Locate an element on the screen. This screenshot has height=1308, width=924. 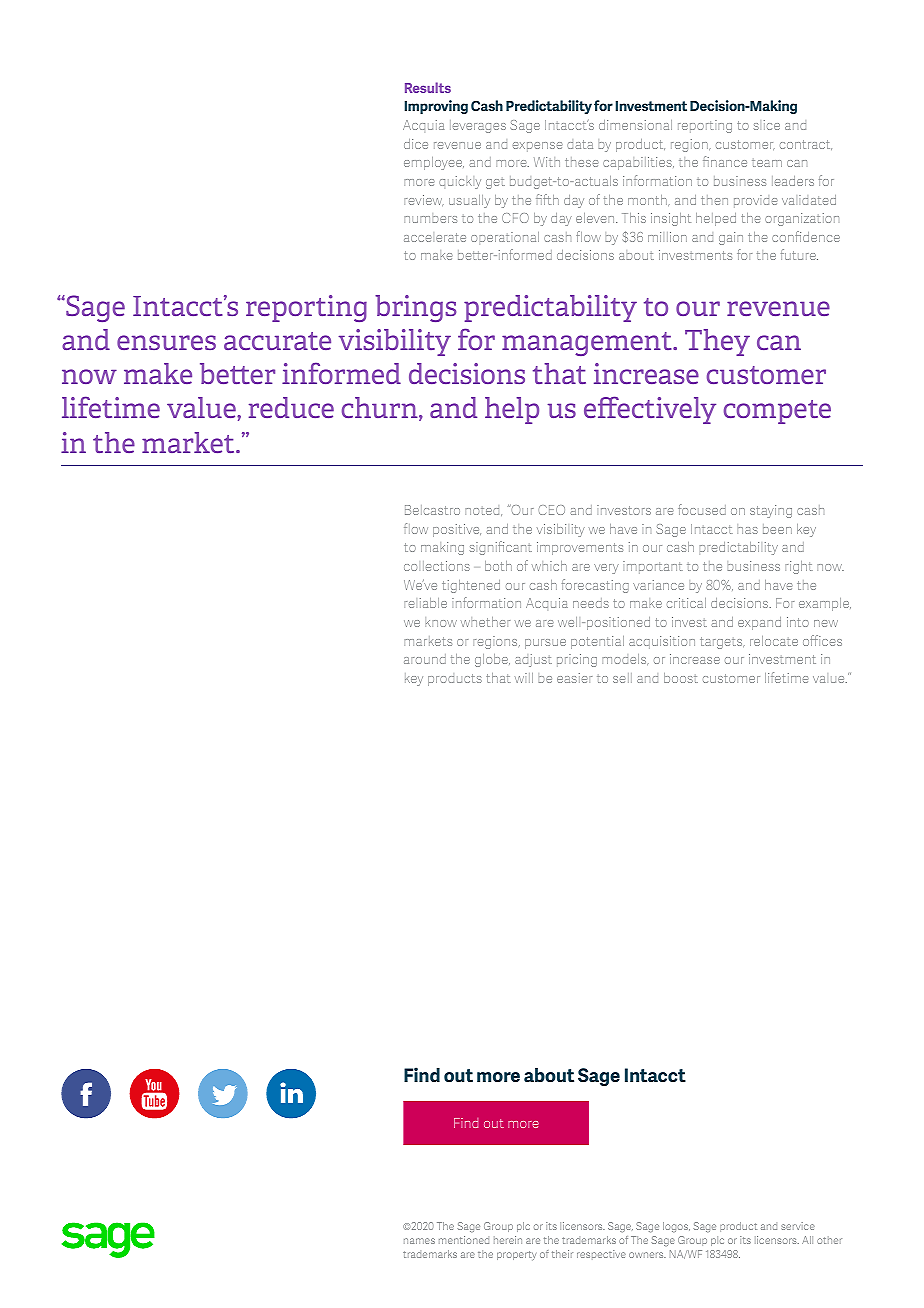
names is located at coordinates (419, 1241).
